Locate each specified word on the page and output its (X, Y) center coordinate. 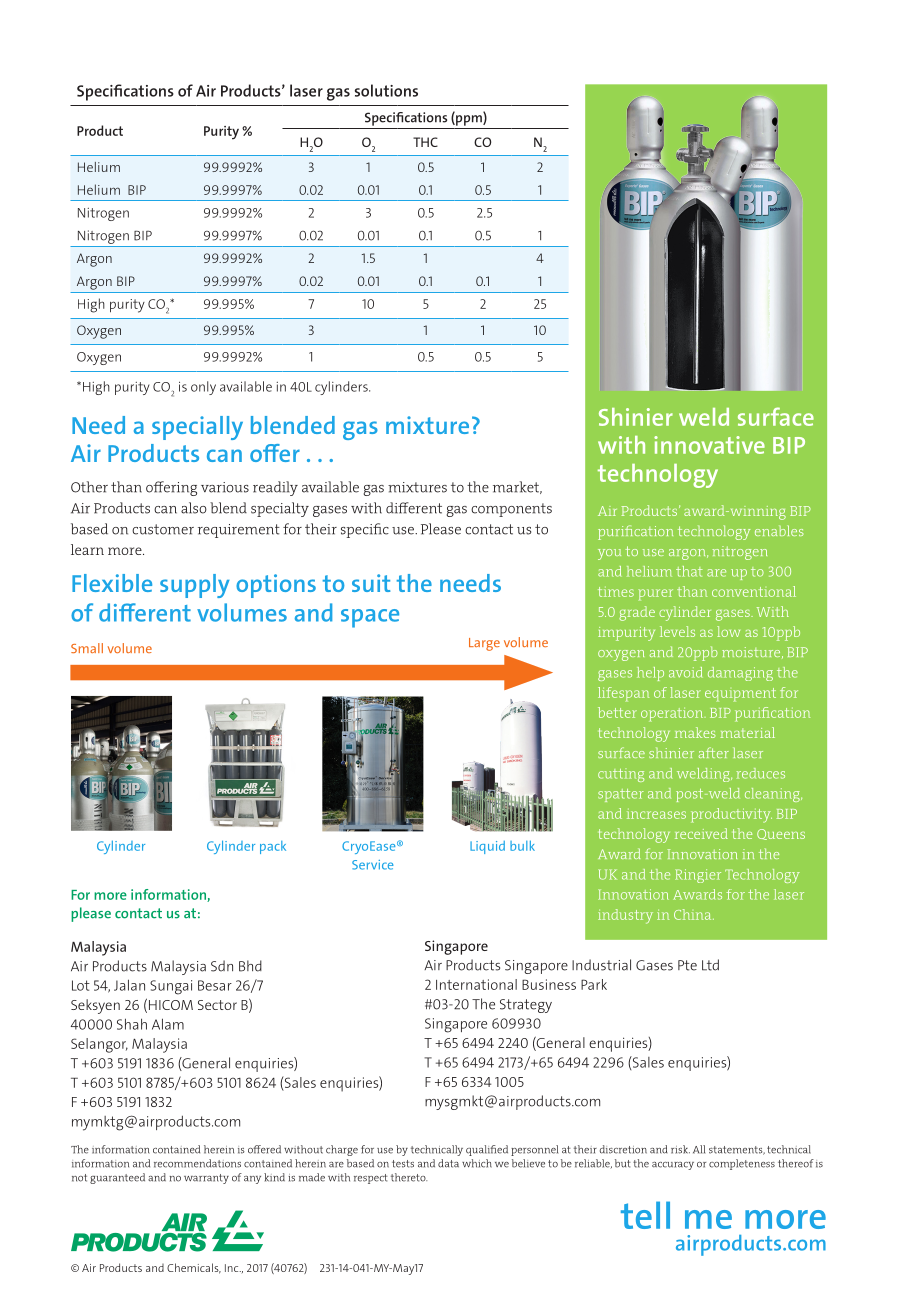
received (701, 833)
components (511, 510)
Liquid (487, 847)
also (194, 508)
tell (645, 1215)
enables (779, 530)
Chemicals (194, 1268)
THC (425, 142)
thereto (409, 1177)
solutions (386, 90)
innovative (709, 445)
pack (273, 847)
